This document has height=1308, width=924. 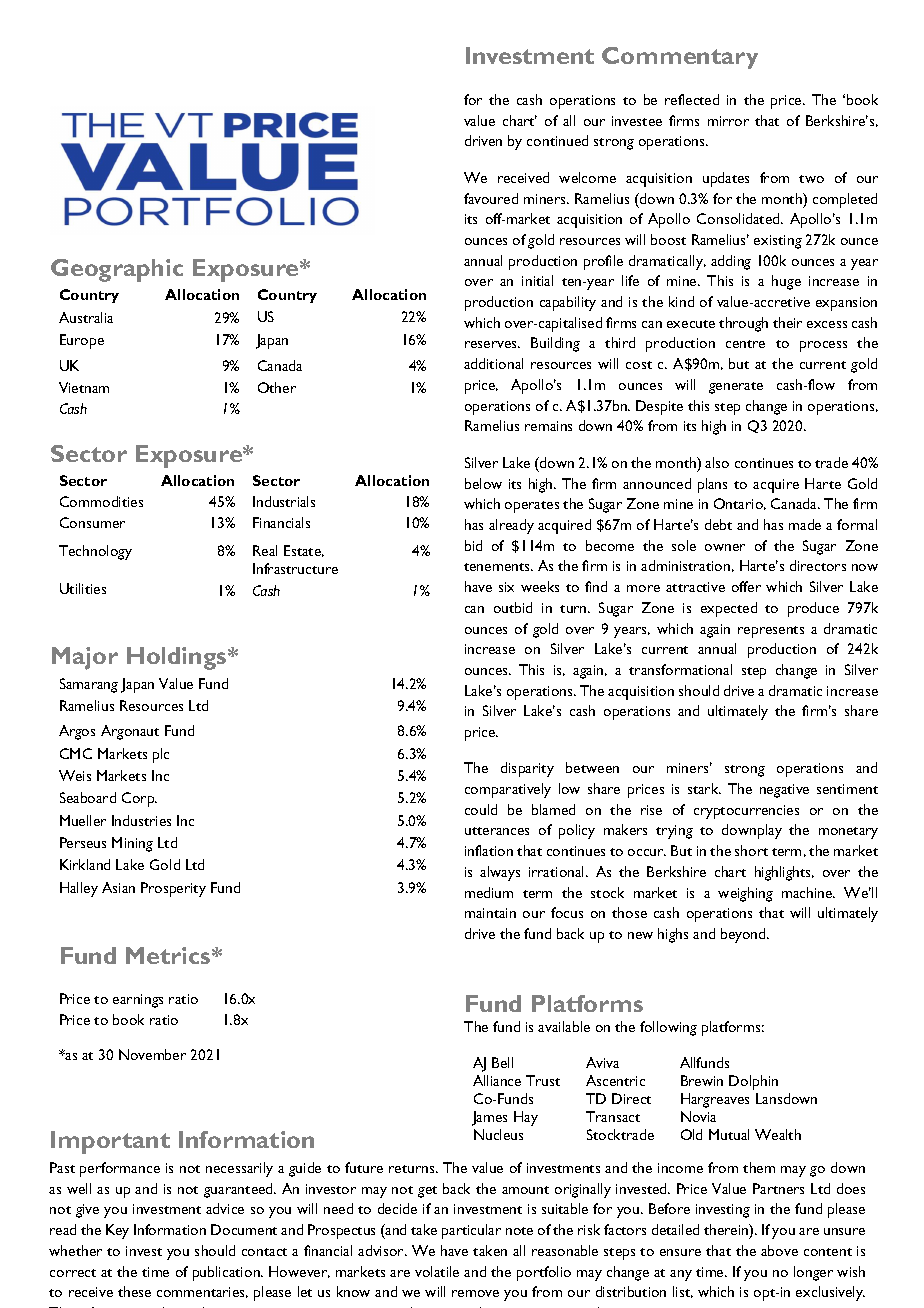 I want to click on these, so click(x=134, y=1291).
